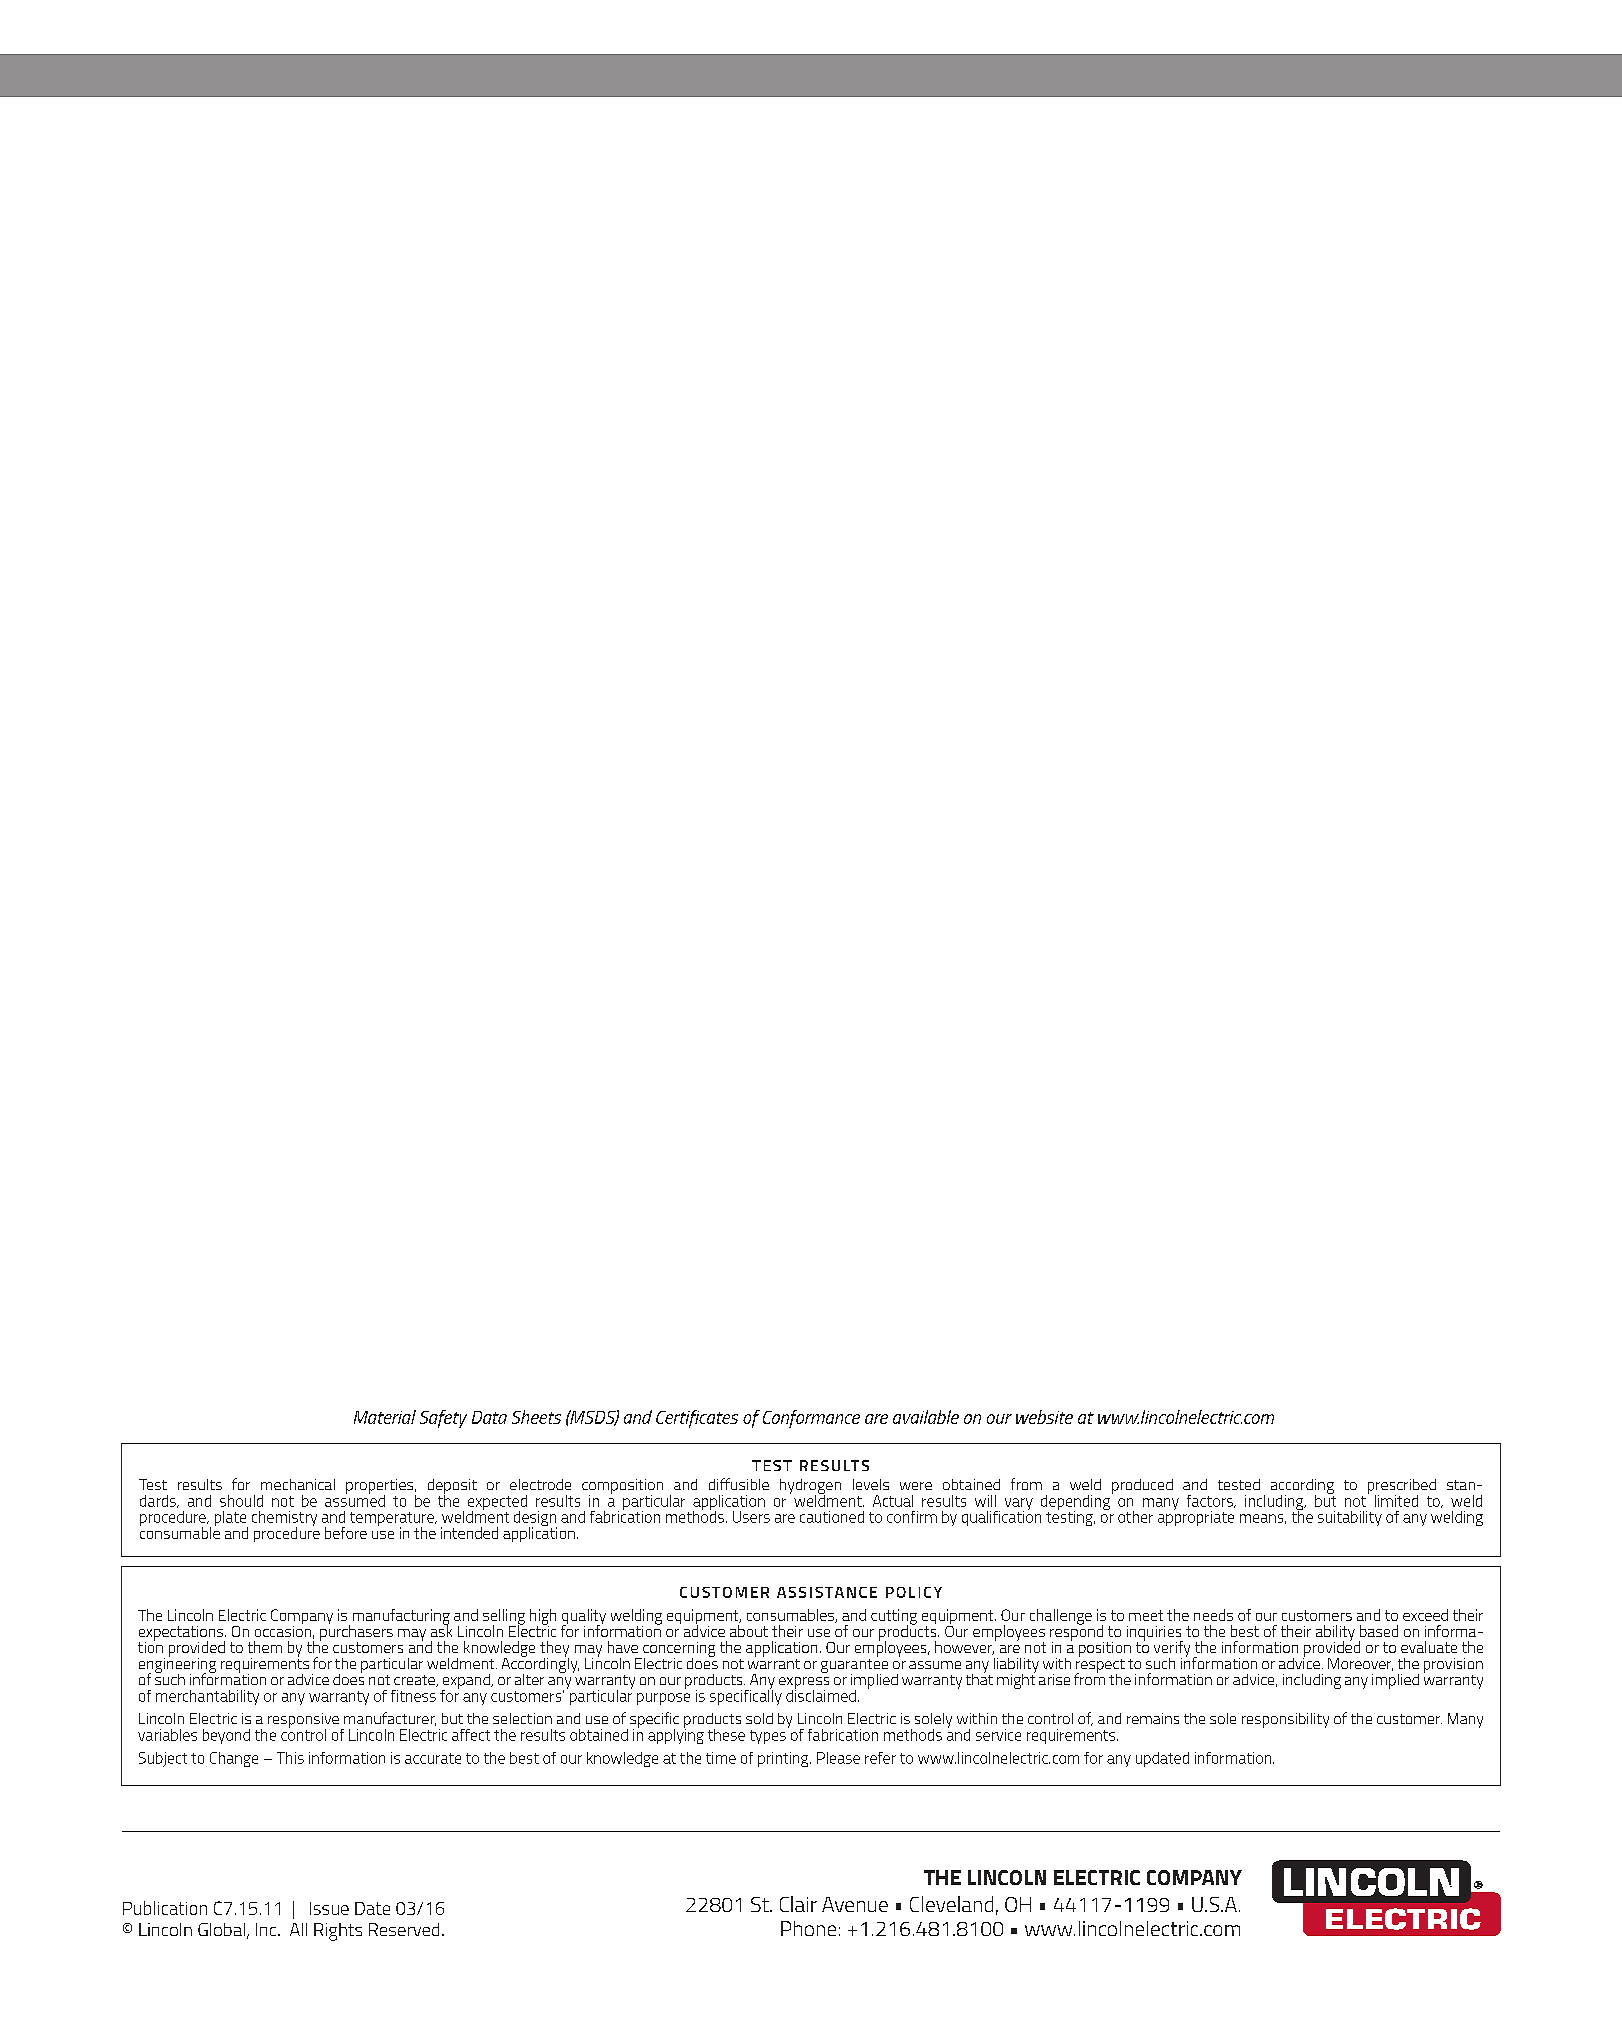 This screenshot has width=1622, height=2033. Describe the element at coordinates (1044, 1417) in the screenshot. I see `website` at that location.
